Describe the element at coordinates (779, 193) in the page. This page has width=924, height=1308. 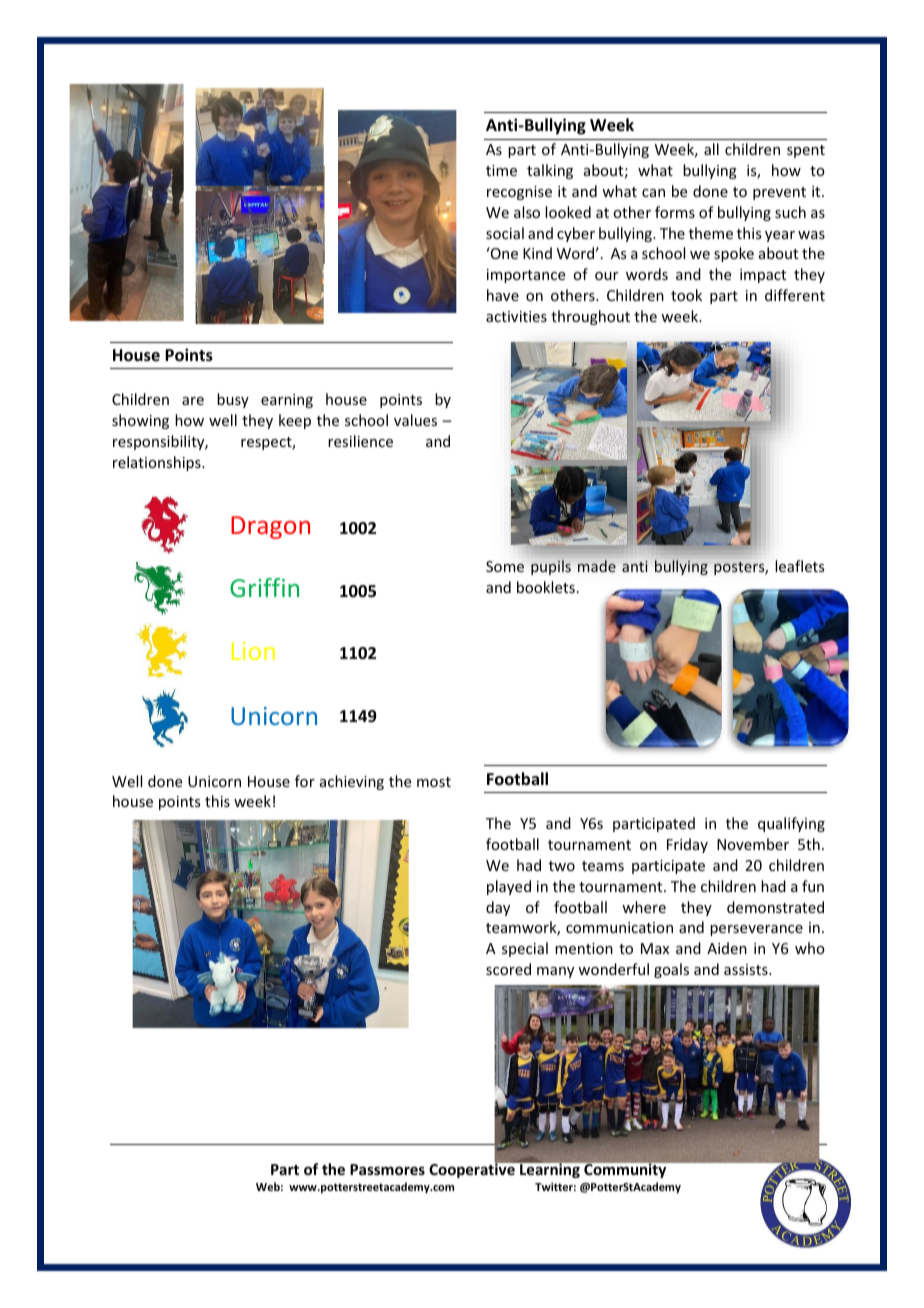
I see `prevent` at that location.
